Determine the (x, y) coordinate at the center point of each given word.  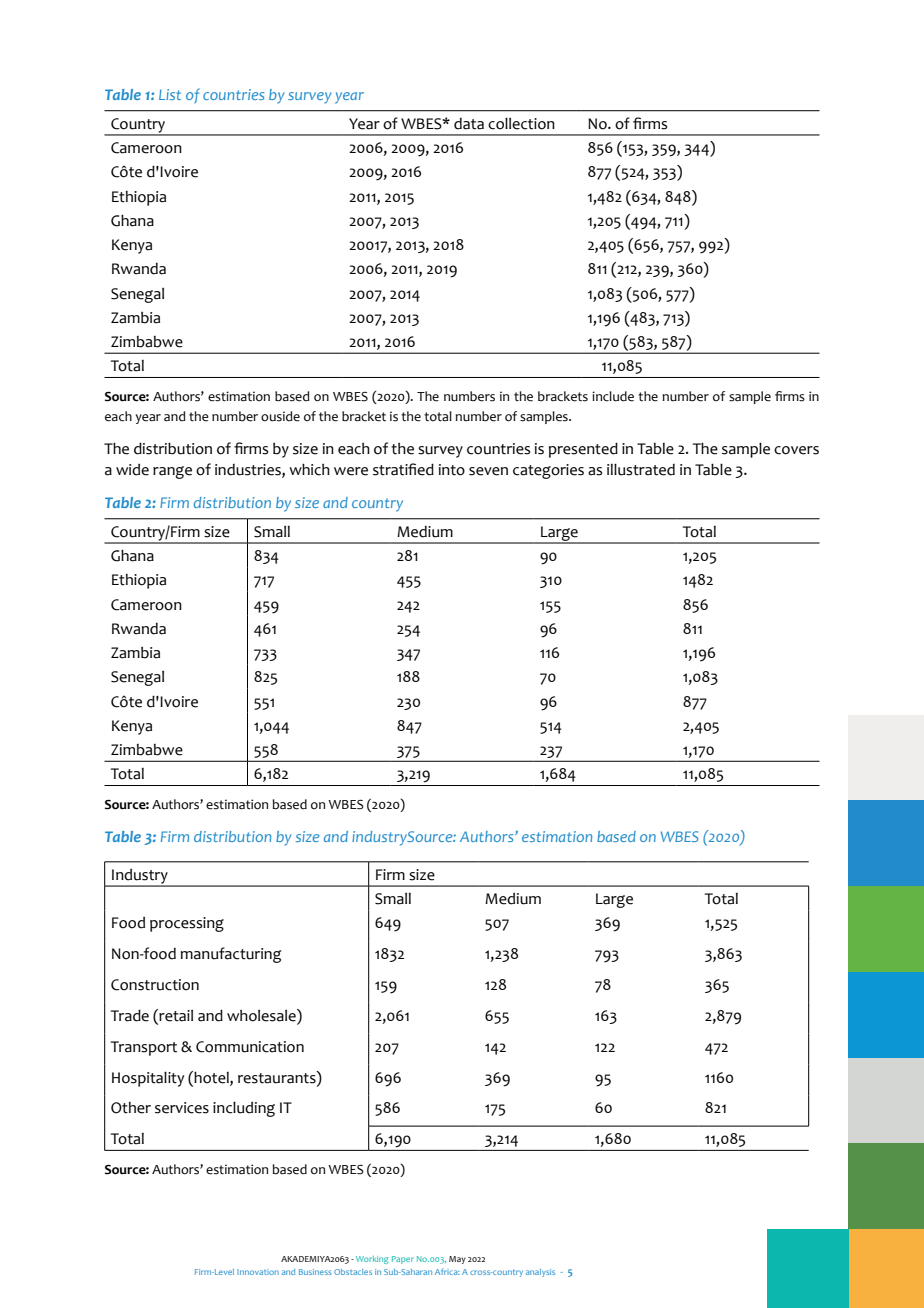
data (469, 124)
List (170, 94)
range (172, 472)
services (182, 1108)
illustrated (641, 469)
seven (488, 471)
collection (521, 123)
